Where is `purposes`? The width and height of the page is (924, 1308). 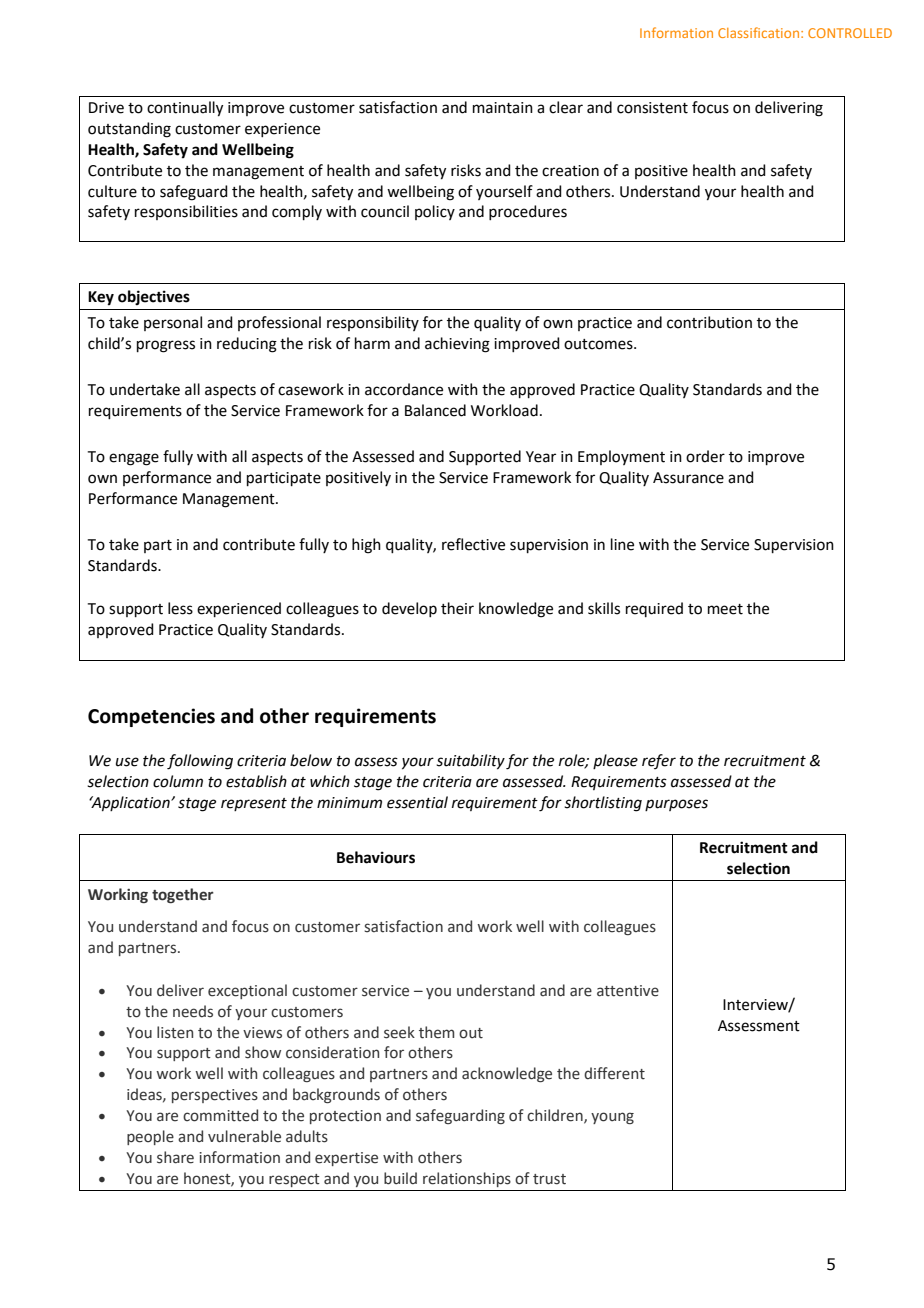
purposes is located at coordinates (676, 805).
